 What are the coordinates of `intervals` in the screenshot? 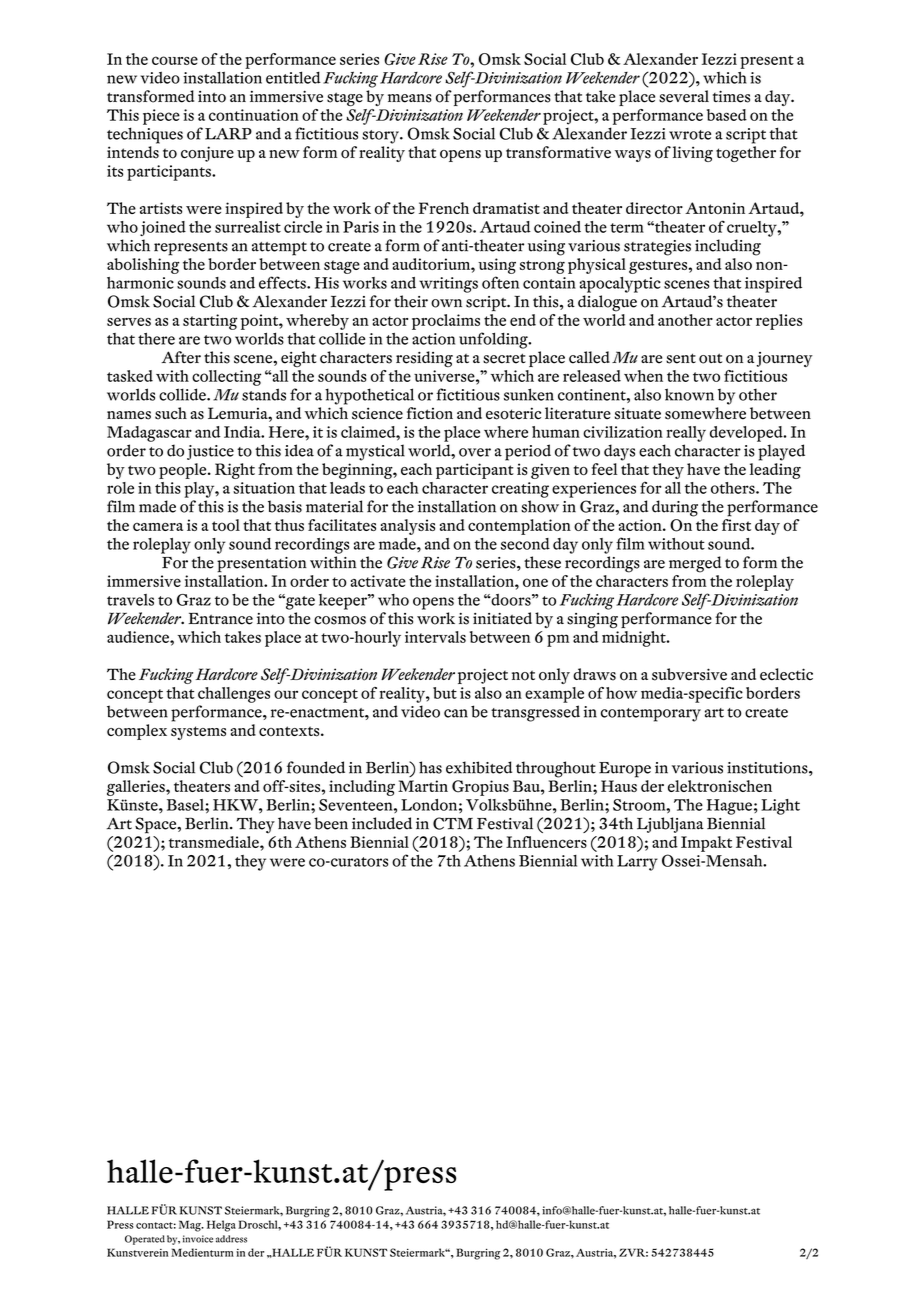 It's located at (435, 637).
